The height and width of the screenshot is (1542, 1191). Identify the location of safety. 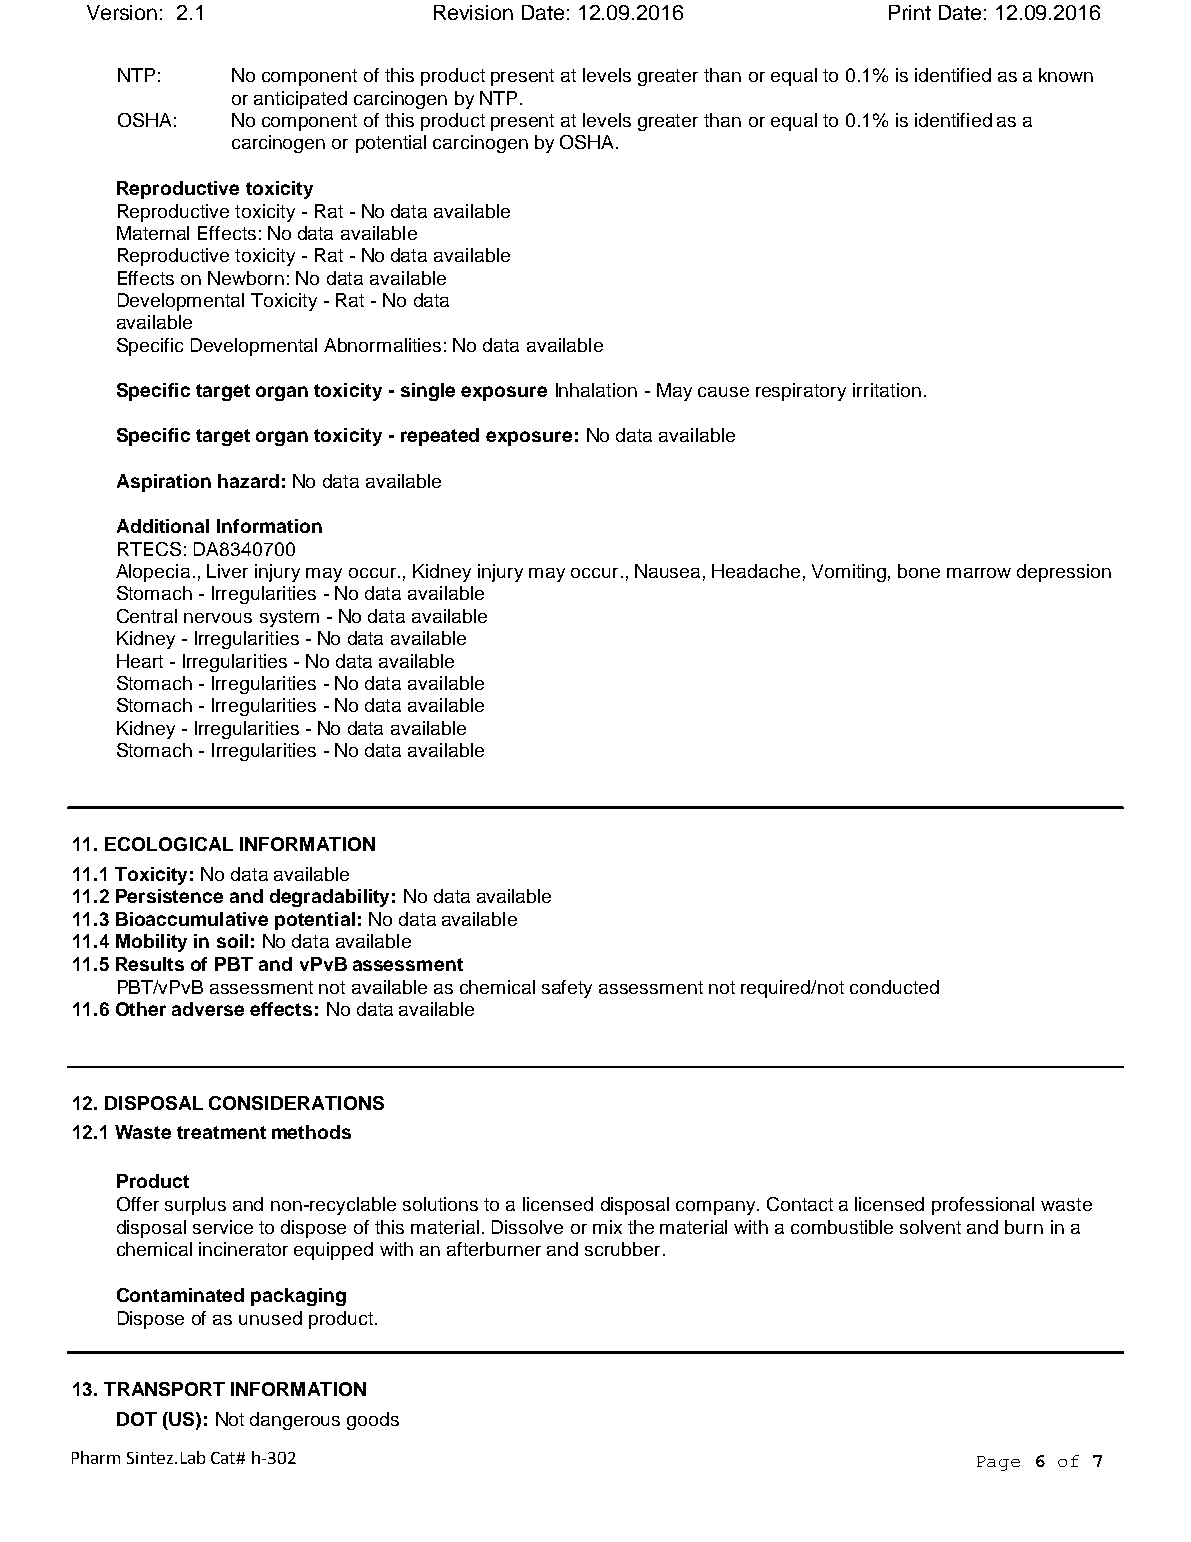
(567, 989).
